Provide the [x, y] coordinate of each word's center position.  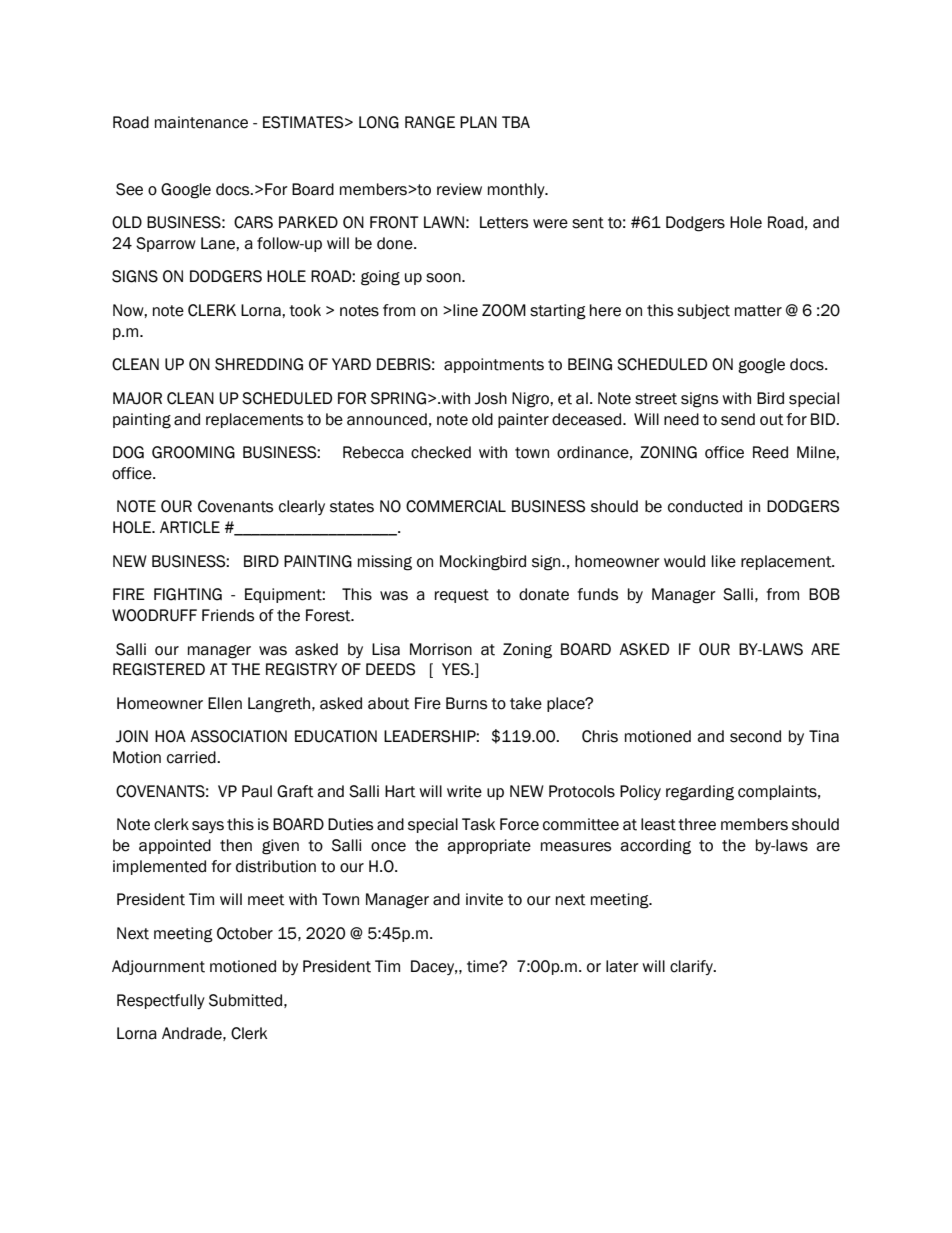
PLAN [478, 122]
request [462, 596]
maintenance [201, 122]
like [724, 561]
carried [192, 757]
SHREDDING [259, 364]
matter [758, 311]
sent [588, 223]
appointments [494, 365]
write [464, 791]
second [755, 736]
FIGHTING [188, 594]
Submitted [245, 1000]
